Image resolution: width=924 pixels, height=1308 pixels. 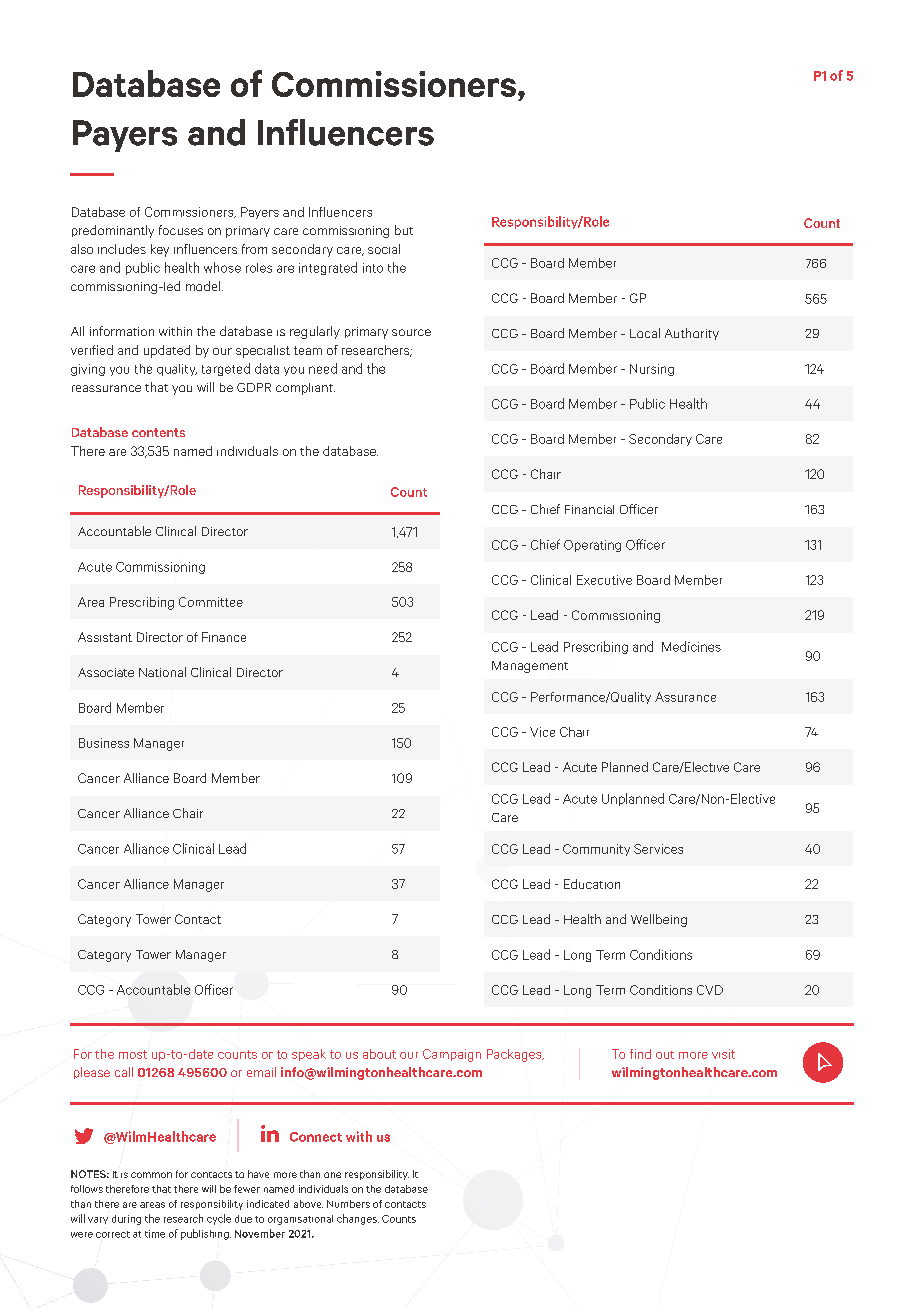 What do you see at coordinates (104, 743) in the screenshot?
I see `Business` at bounding box center [104, 743].
